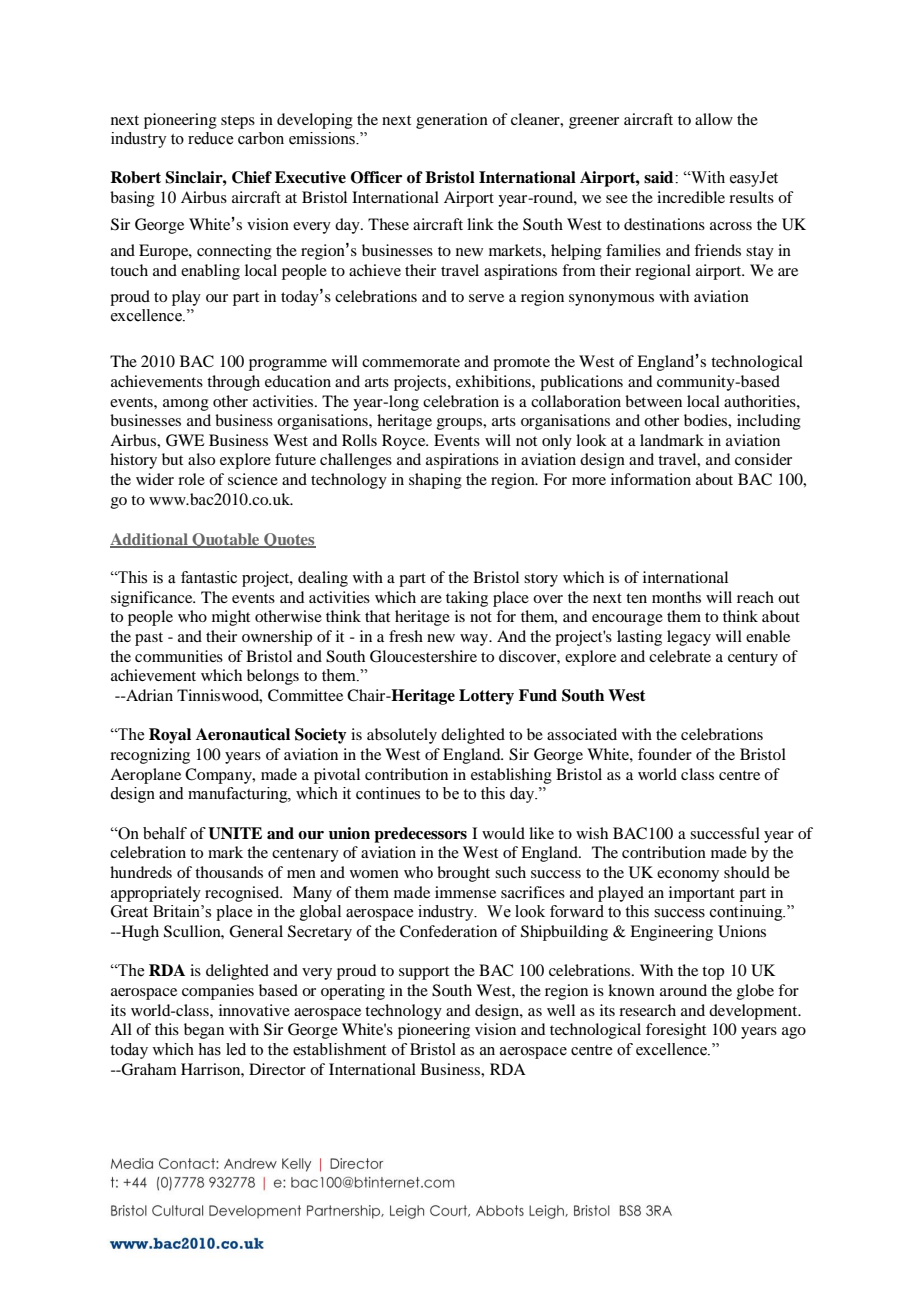  I want to click on taking, so click(467, 599).
